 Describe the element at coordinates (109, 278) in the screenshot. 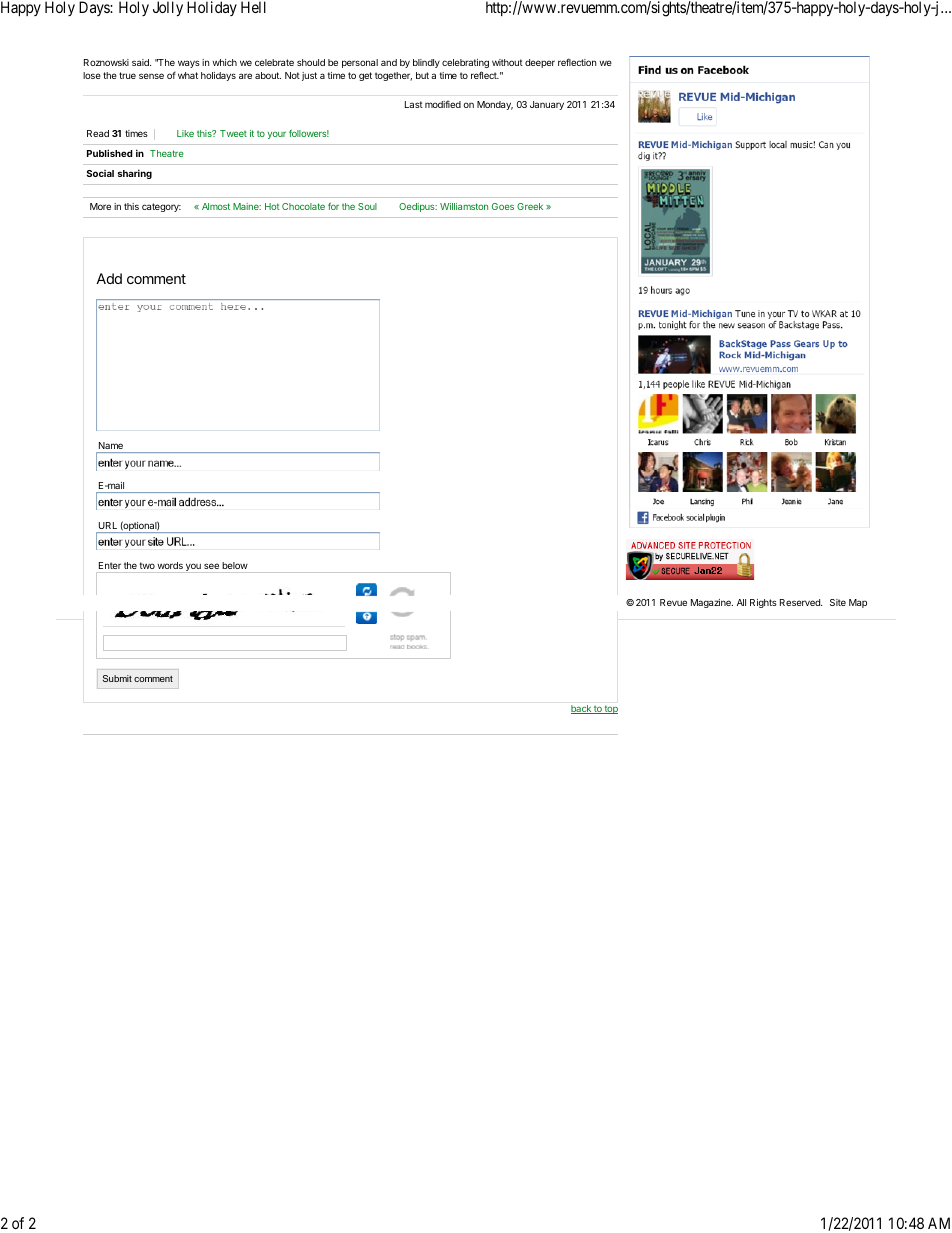

I see `Add` at that location.
